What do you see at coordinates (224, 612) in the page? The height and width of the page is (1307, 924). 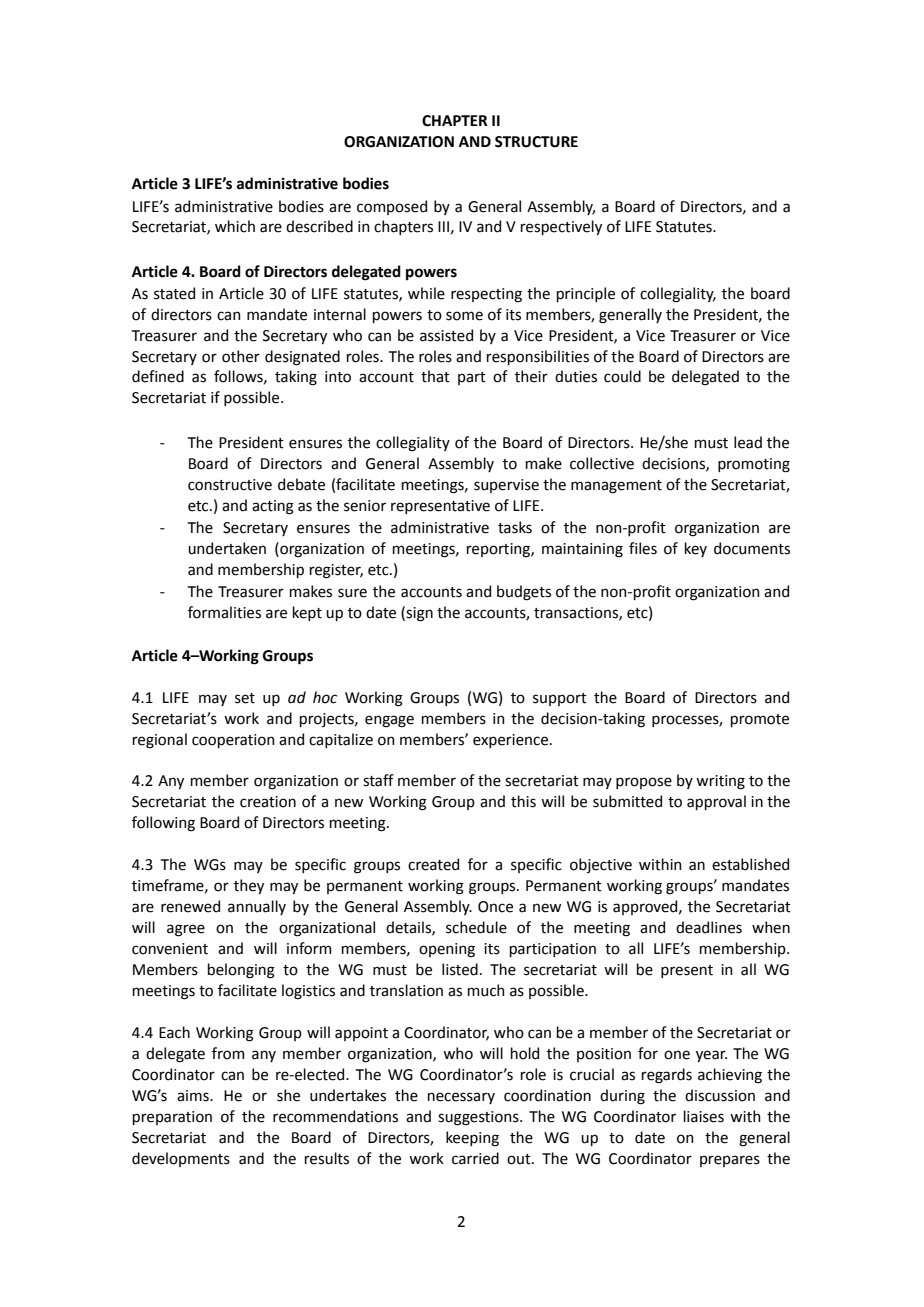 I see `formalities` at bounding box center [224, 612].
